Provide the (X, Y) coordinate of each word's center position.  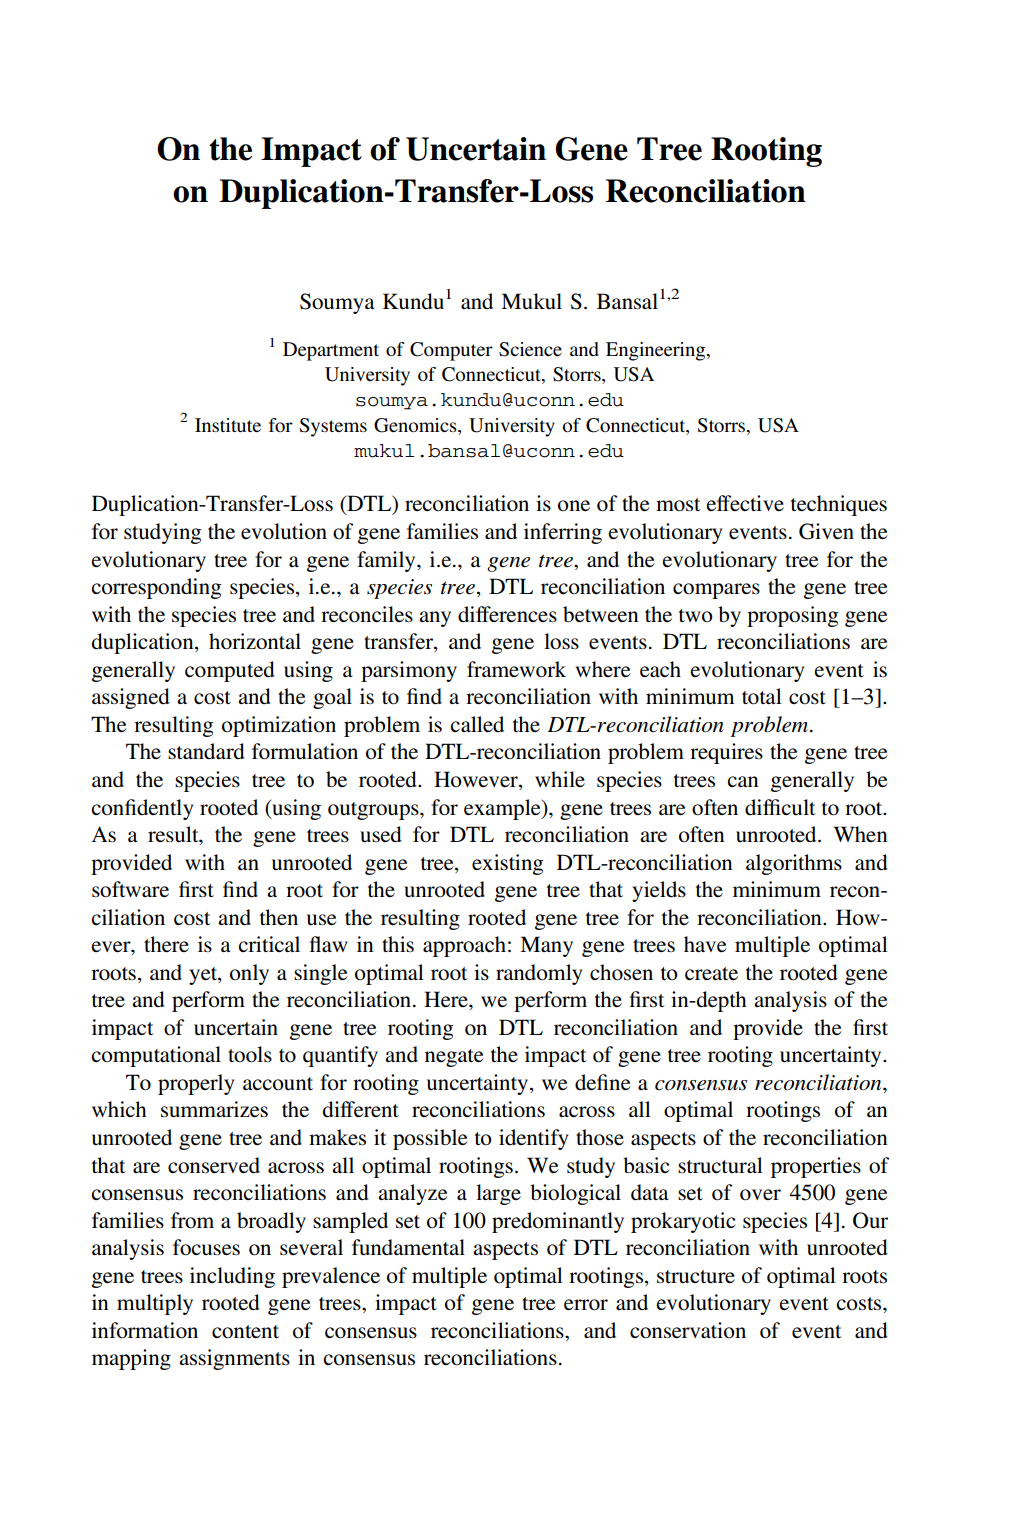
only (249, 974)
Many (546, 946)
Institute (228, 425)
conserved (214, 1165)
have (705, 944)
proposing (792, 616)
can (742, 781)
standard (206, 751)
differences (507, 614)
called (477, 724)
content (245, 1332)
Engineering (657, 351)
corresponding (156, 588)
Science (530, 349)
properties (816, 1167)
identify (534, 1139)
